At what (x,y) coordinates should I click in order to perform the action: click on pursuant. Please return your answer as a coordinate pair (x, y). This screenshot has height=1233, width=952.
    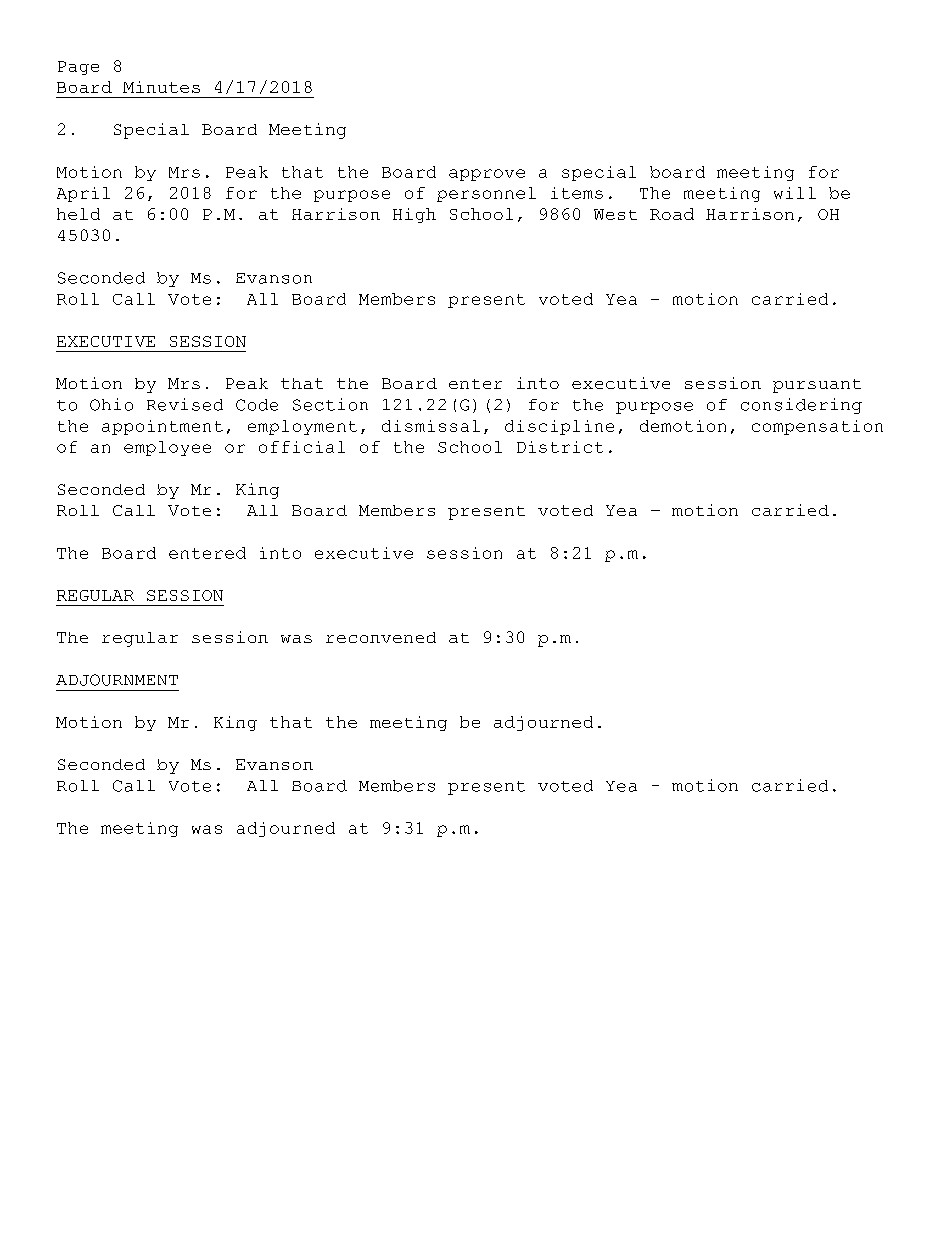
    Looking at the image, I should click on (817, 386).
